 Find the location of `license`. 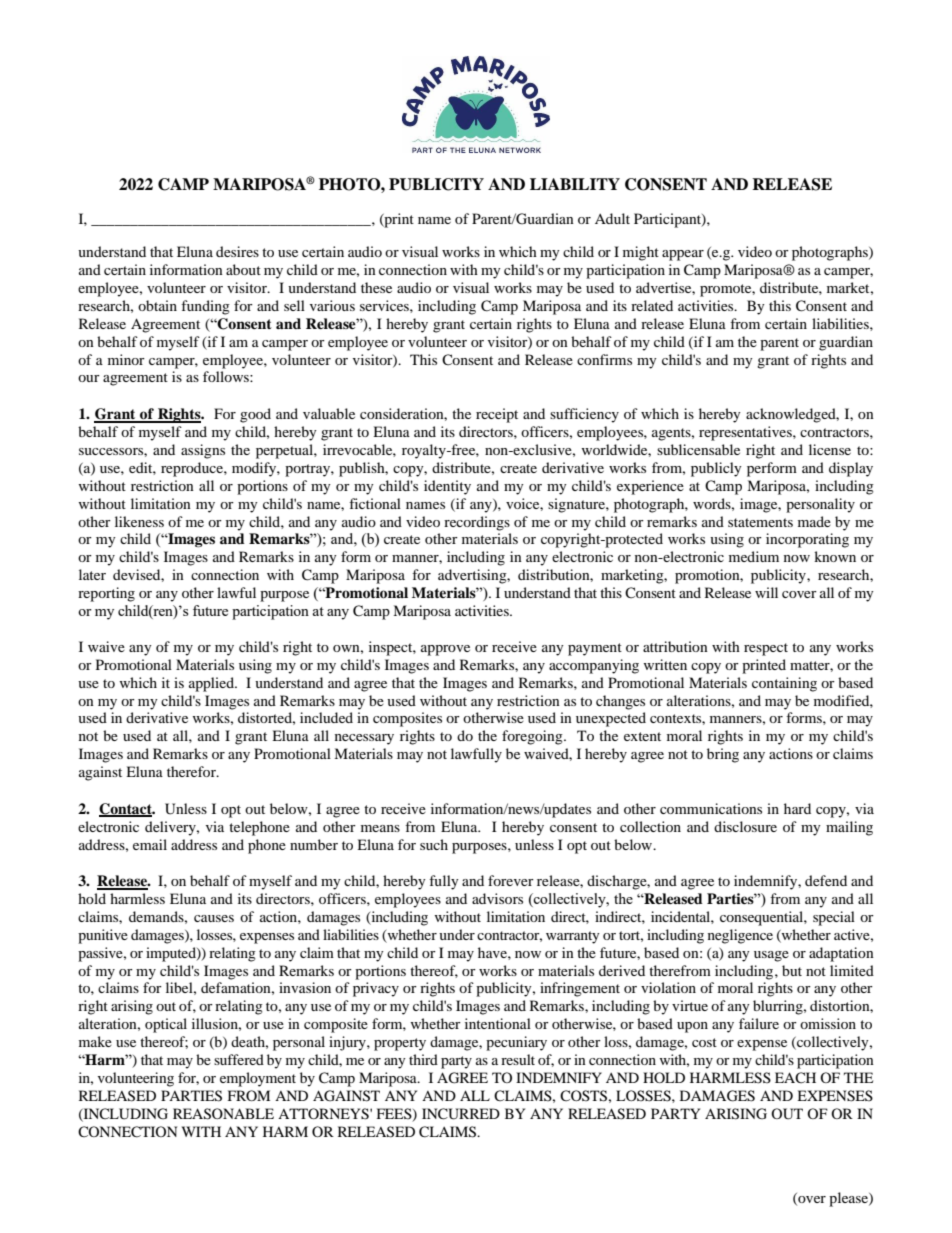

license is located at coordinates (830, 449).
